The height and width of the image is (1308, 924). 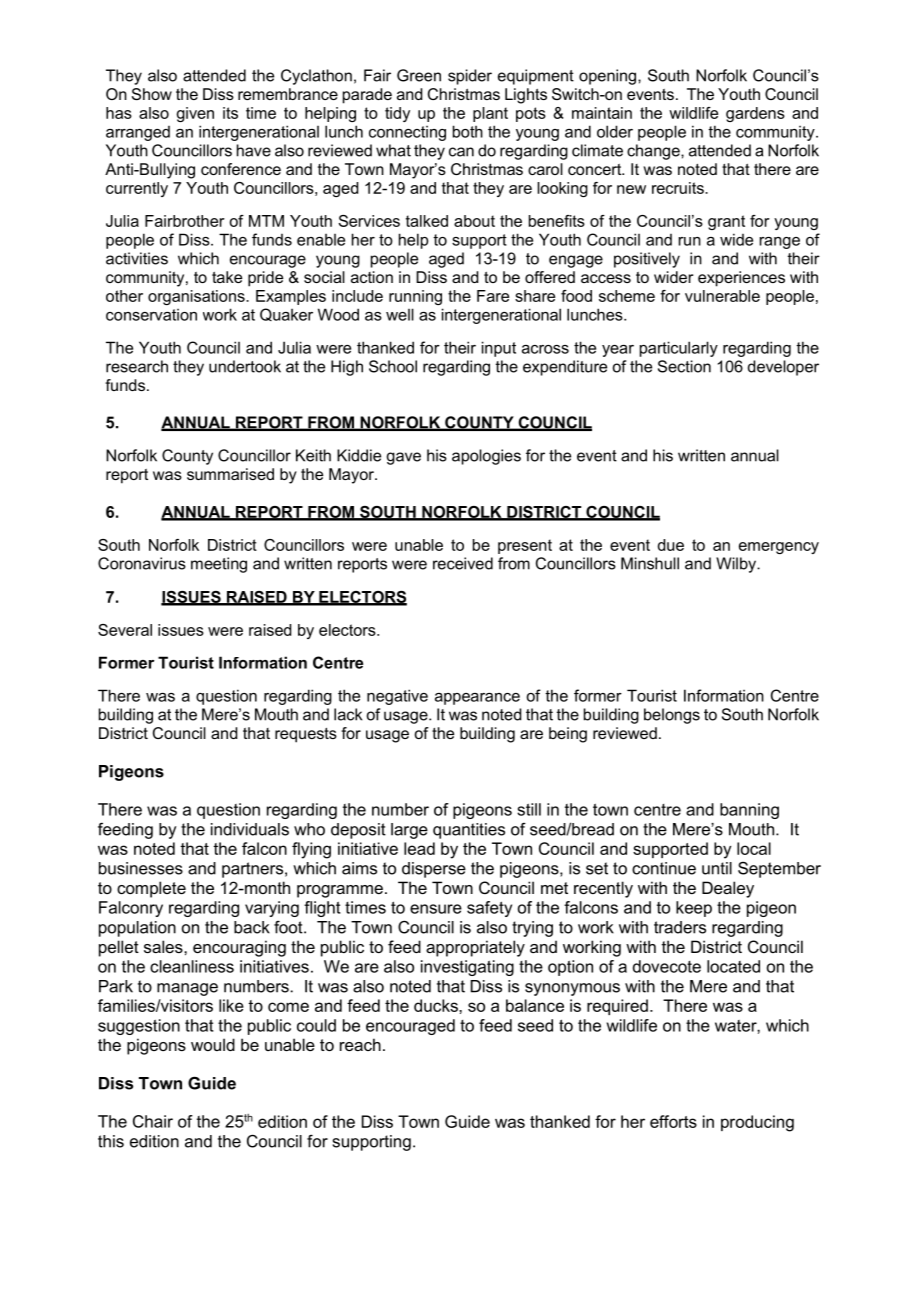 What do you see at coordinates (468, 131) in the image?
I see `both` at bounding box center [468, 131].
